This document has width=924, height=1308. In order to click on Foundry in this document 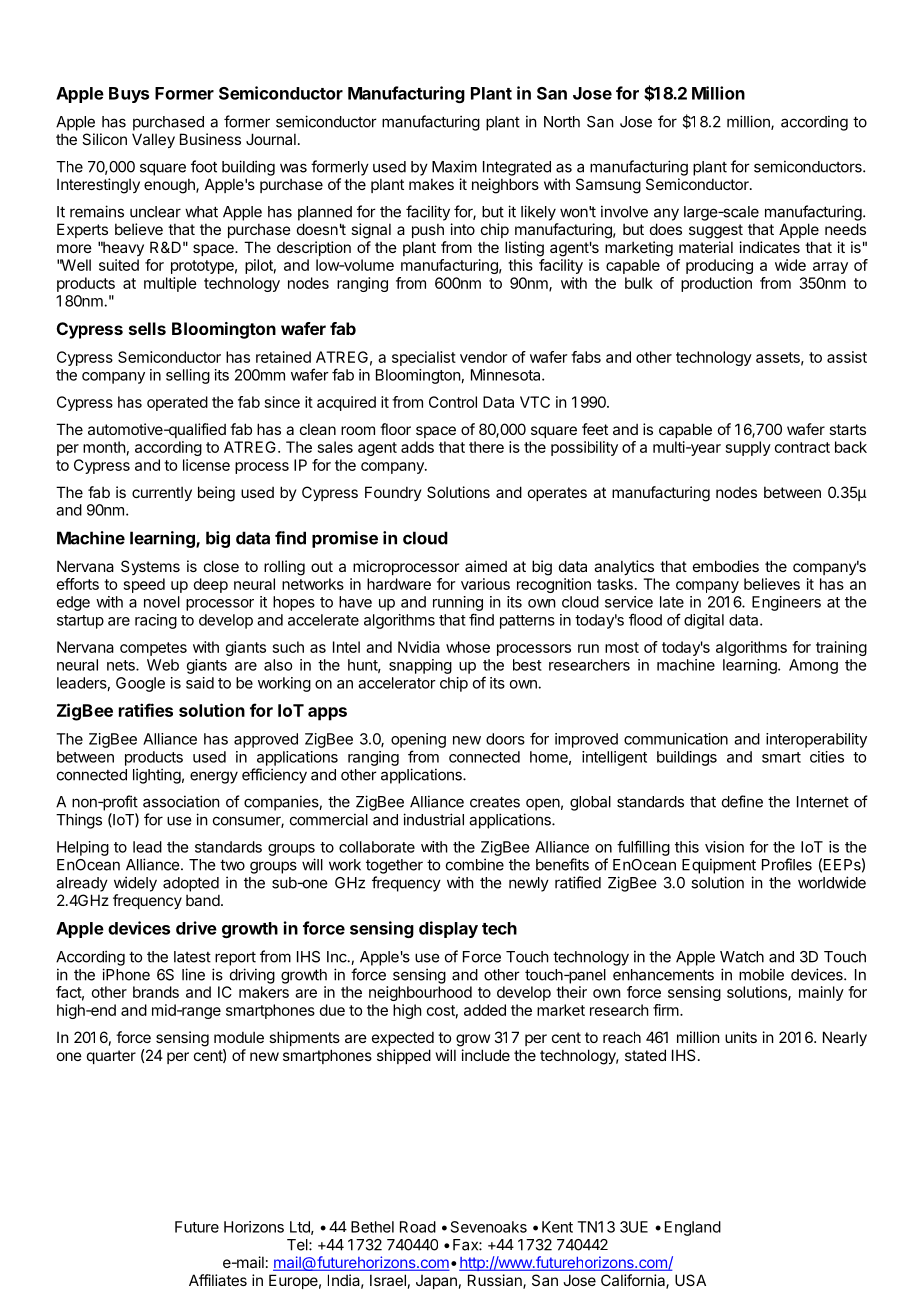, I will do `click(393, 493)`.
